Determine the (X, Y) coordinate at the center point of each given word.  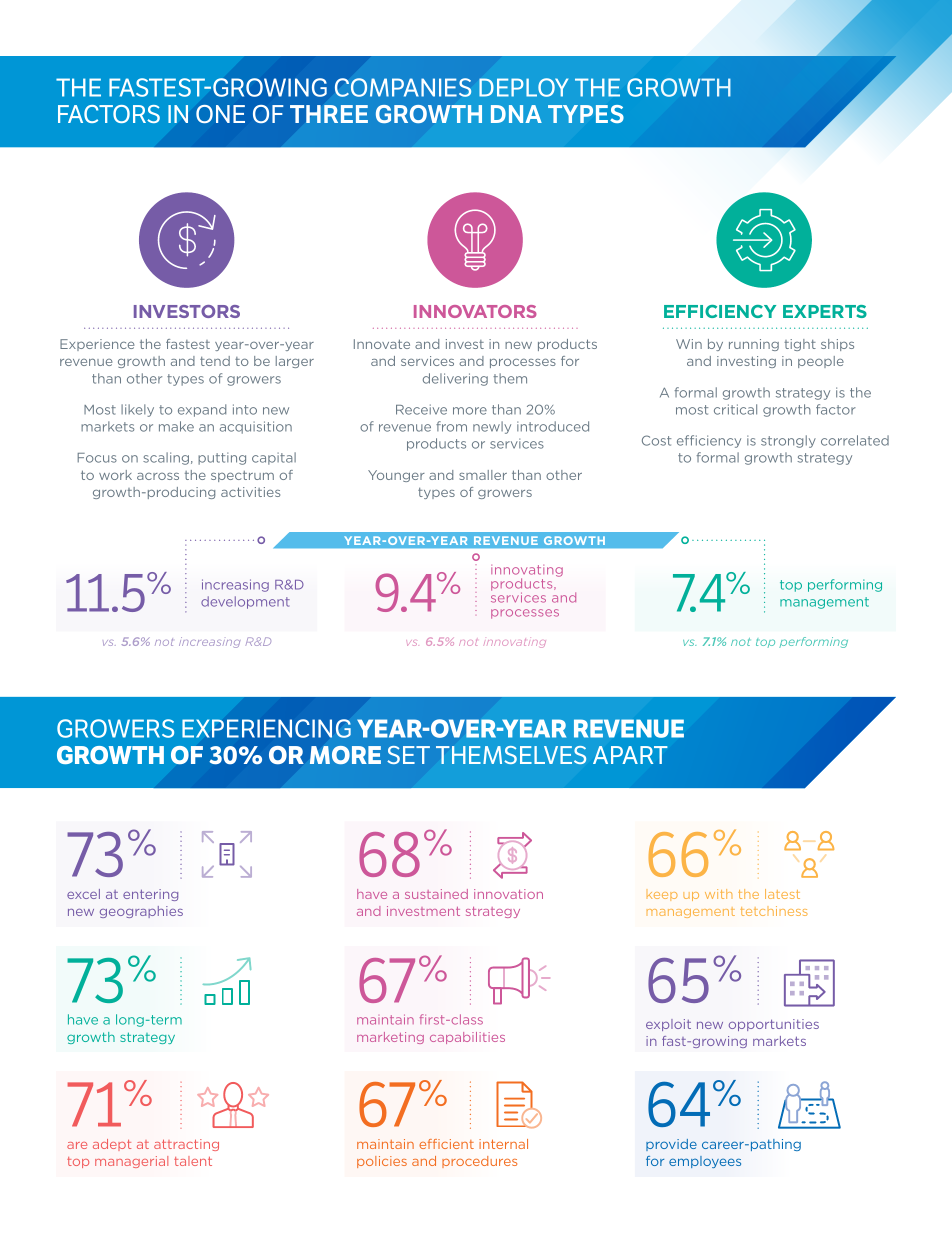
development (245, 602)
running (754, 345)
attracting (186, 1145)
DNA (516, 114)
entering (150, 895)
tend (215, 361)
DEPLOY (523, 87)
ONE (220, 114)
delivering (455, 379)
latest (782, 894)
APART (630, 755)
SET (408, 755)
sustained (436, 894)
